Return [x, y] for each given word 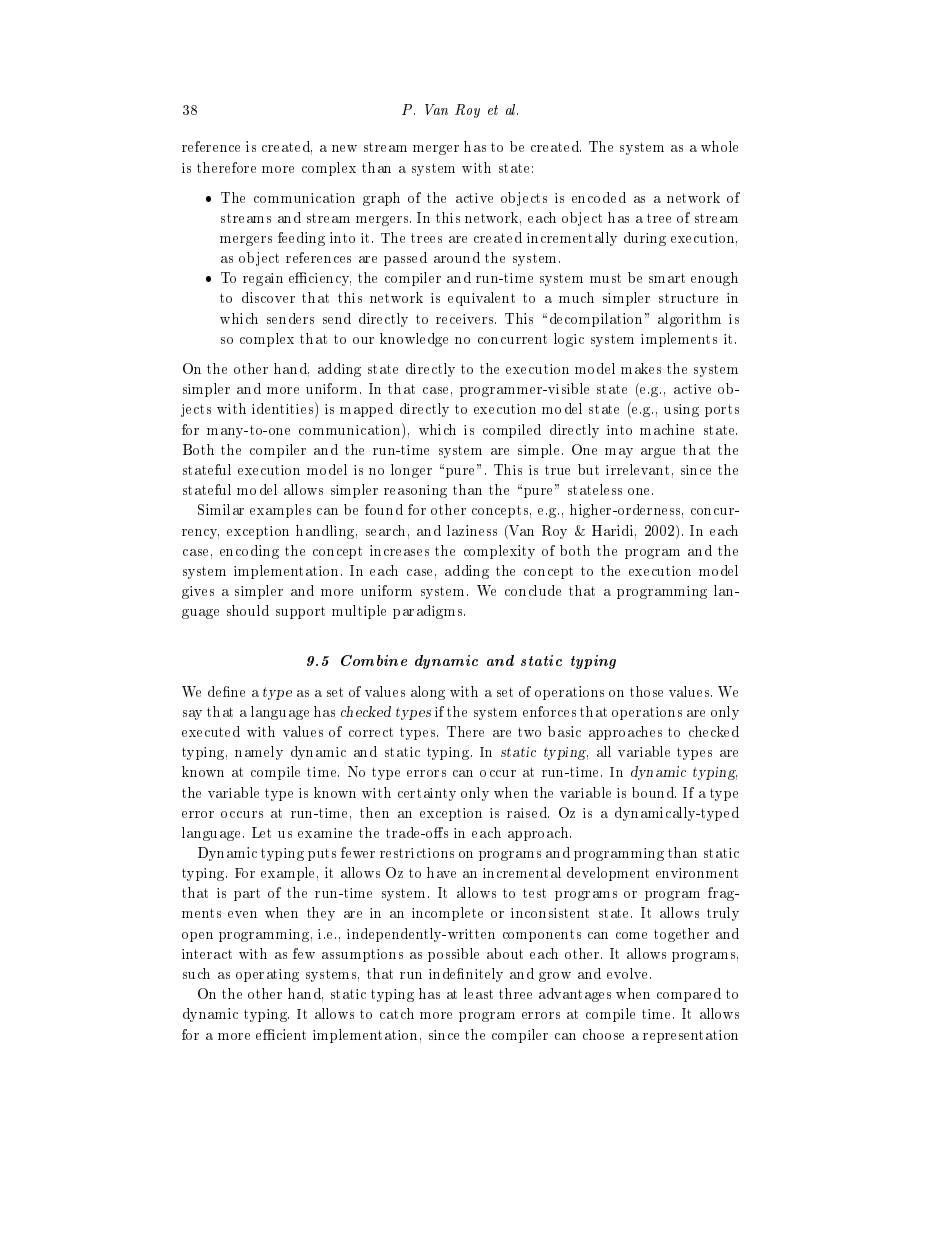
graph [381, 199]
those [646, 691]
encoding [249, 552]
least [478, 993]
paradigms [429, 612]
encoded [599, 197]
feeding [301, 239]
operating [267, 975]
